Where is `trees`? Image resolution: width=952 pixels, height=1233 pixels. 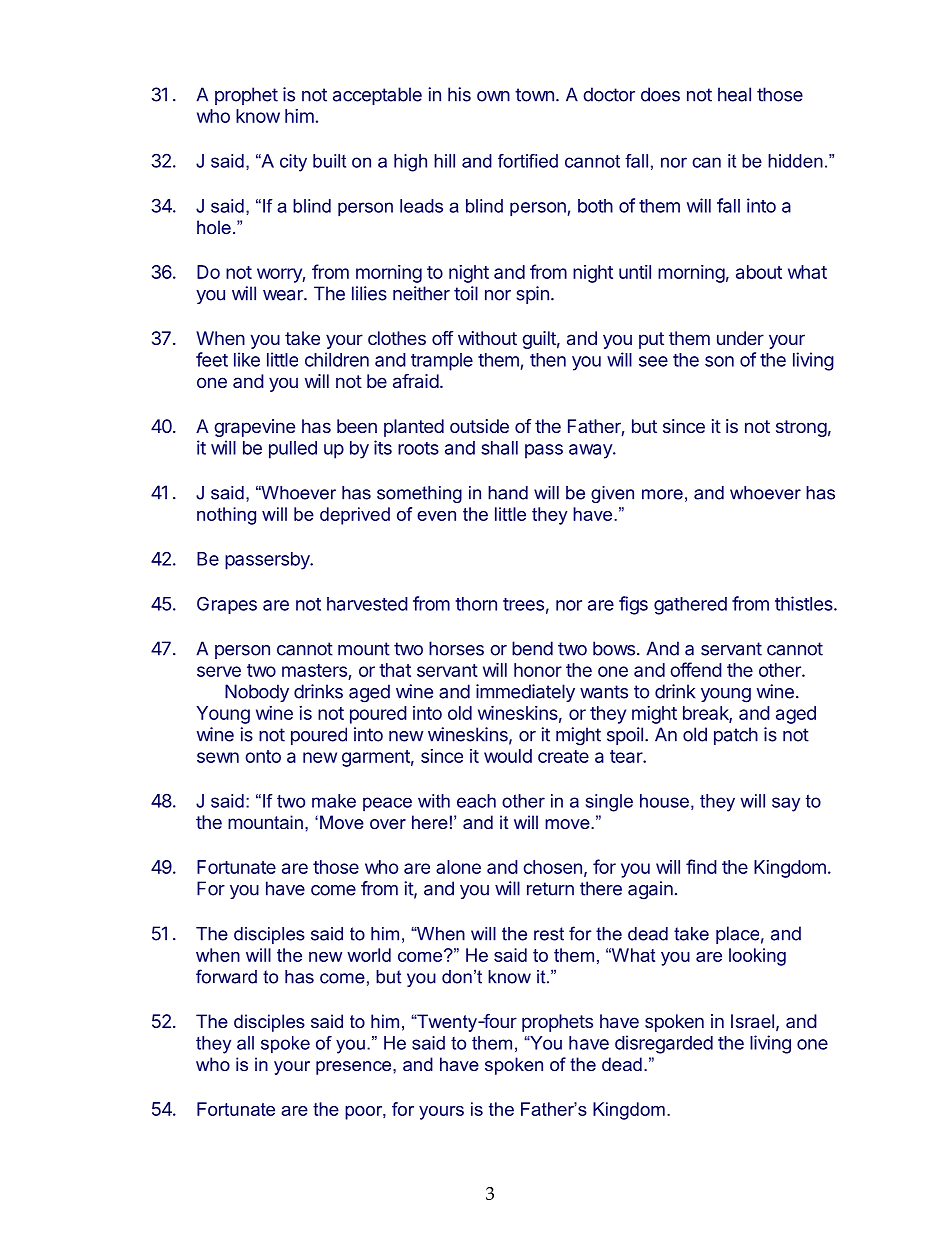
trees is located at coordinates (523, 604).
